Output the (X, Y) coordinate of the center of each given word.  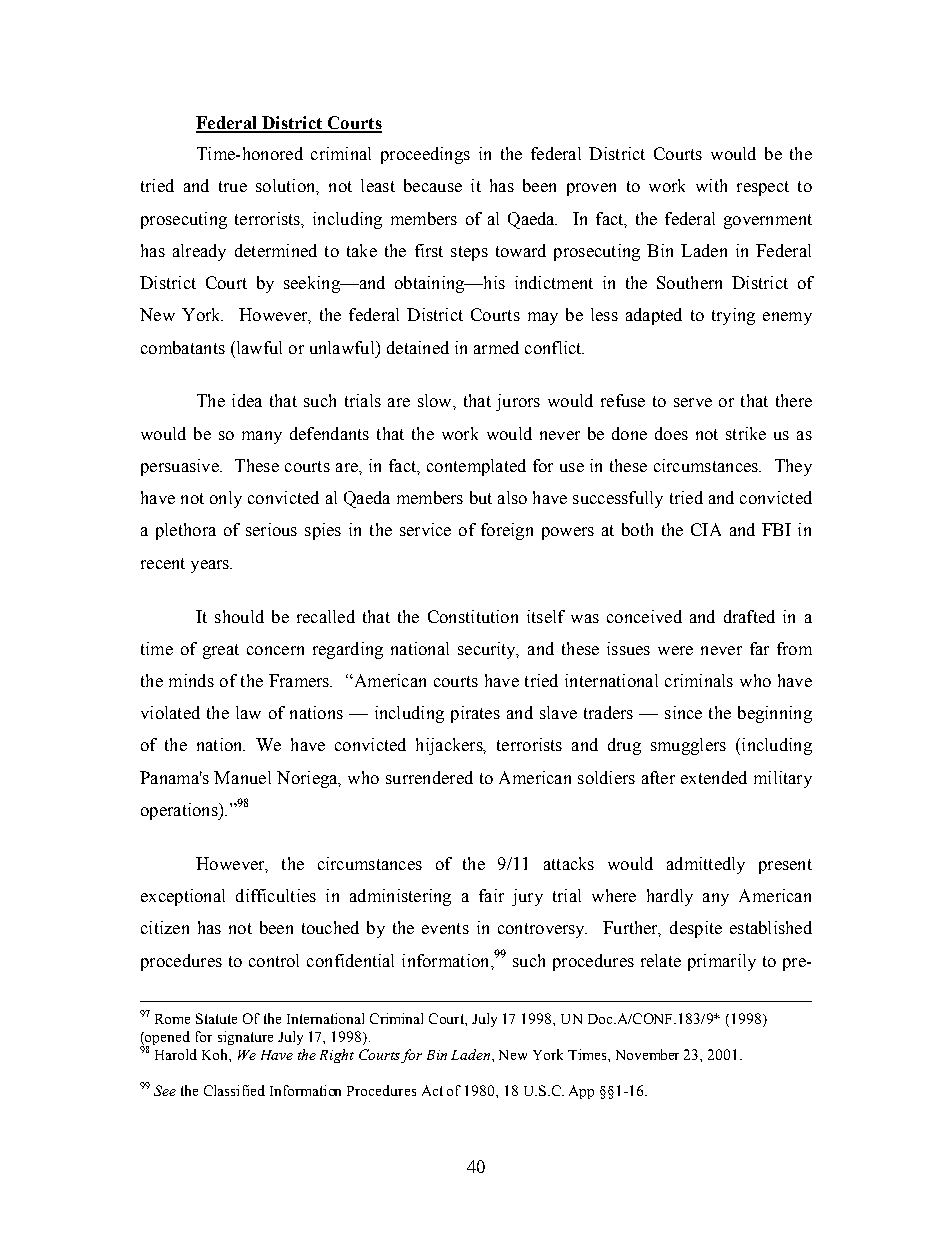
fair (491, 895)
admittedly (706, 865)
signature (245, 1038)
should (239, 616)
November (647, 1054)
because (433, 185)
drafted (749, 616)
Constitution (473, 616)
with (711, 185)
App (581, 1092)
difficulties (276, 895)
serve (693, 402)
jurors (518, 402)
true (233, 186)
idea (247, 400)
